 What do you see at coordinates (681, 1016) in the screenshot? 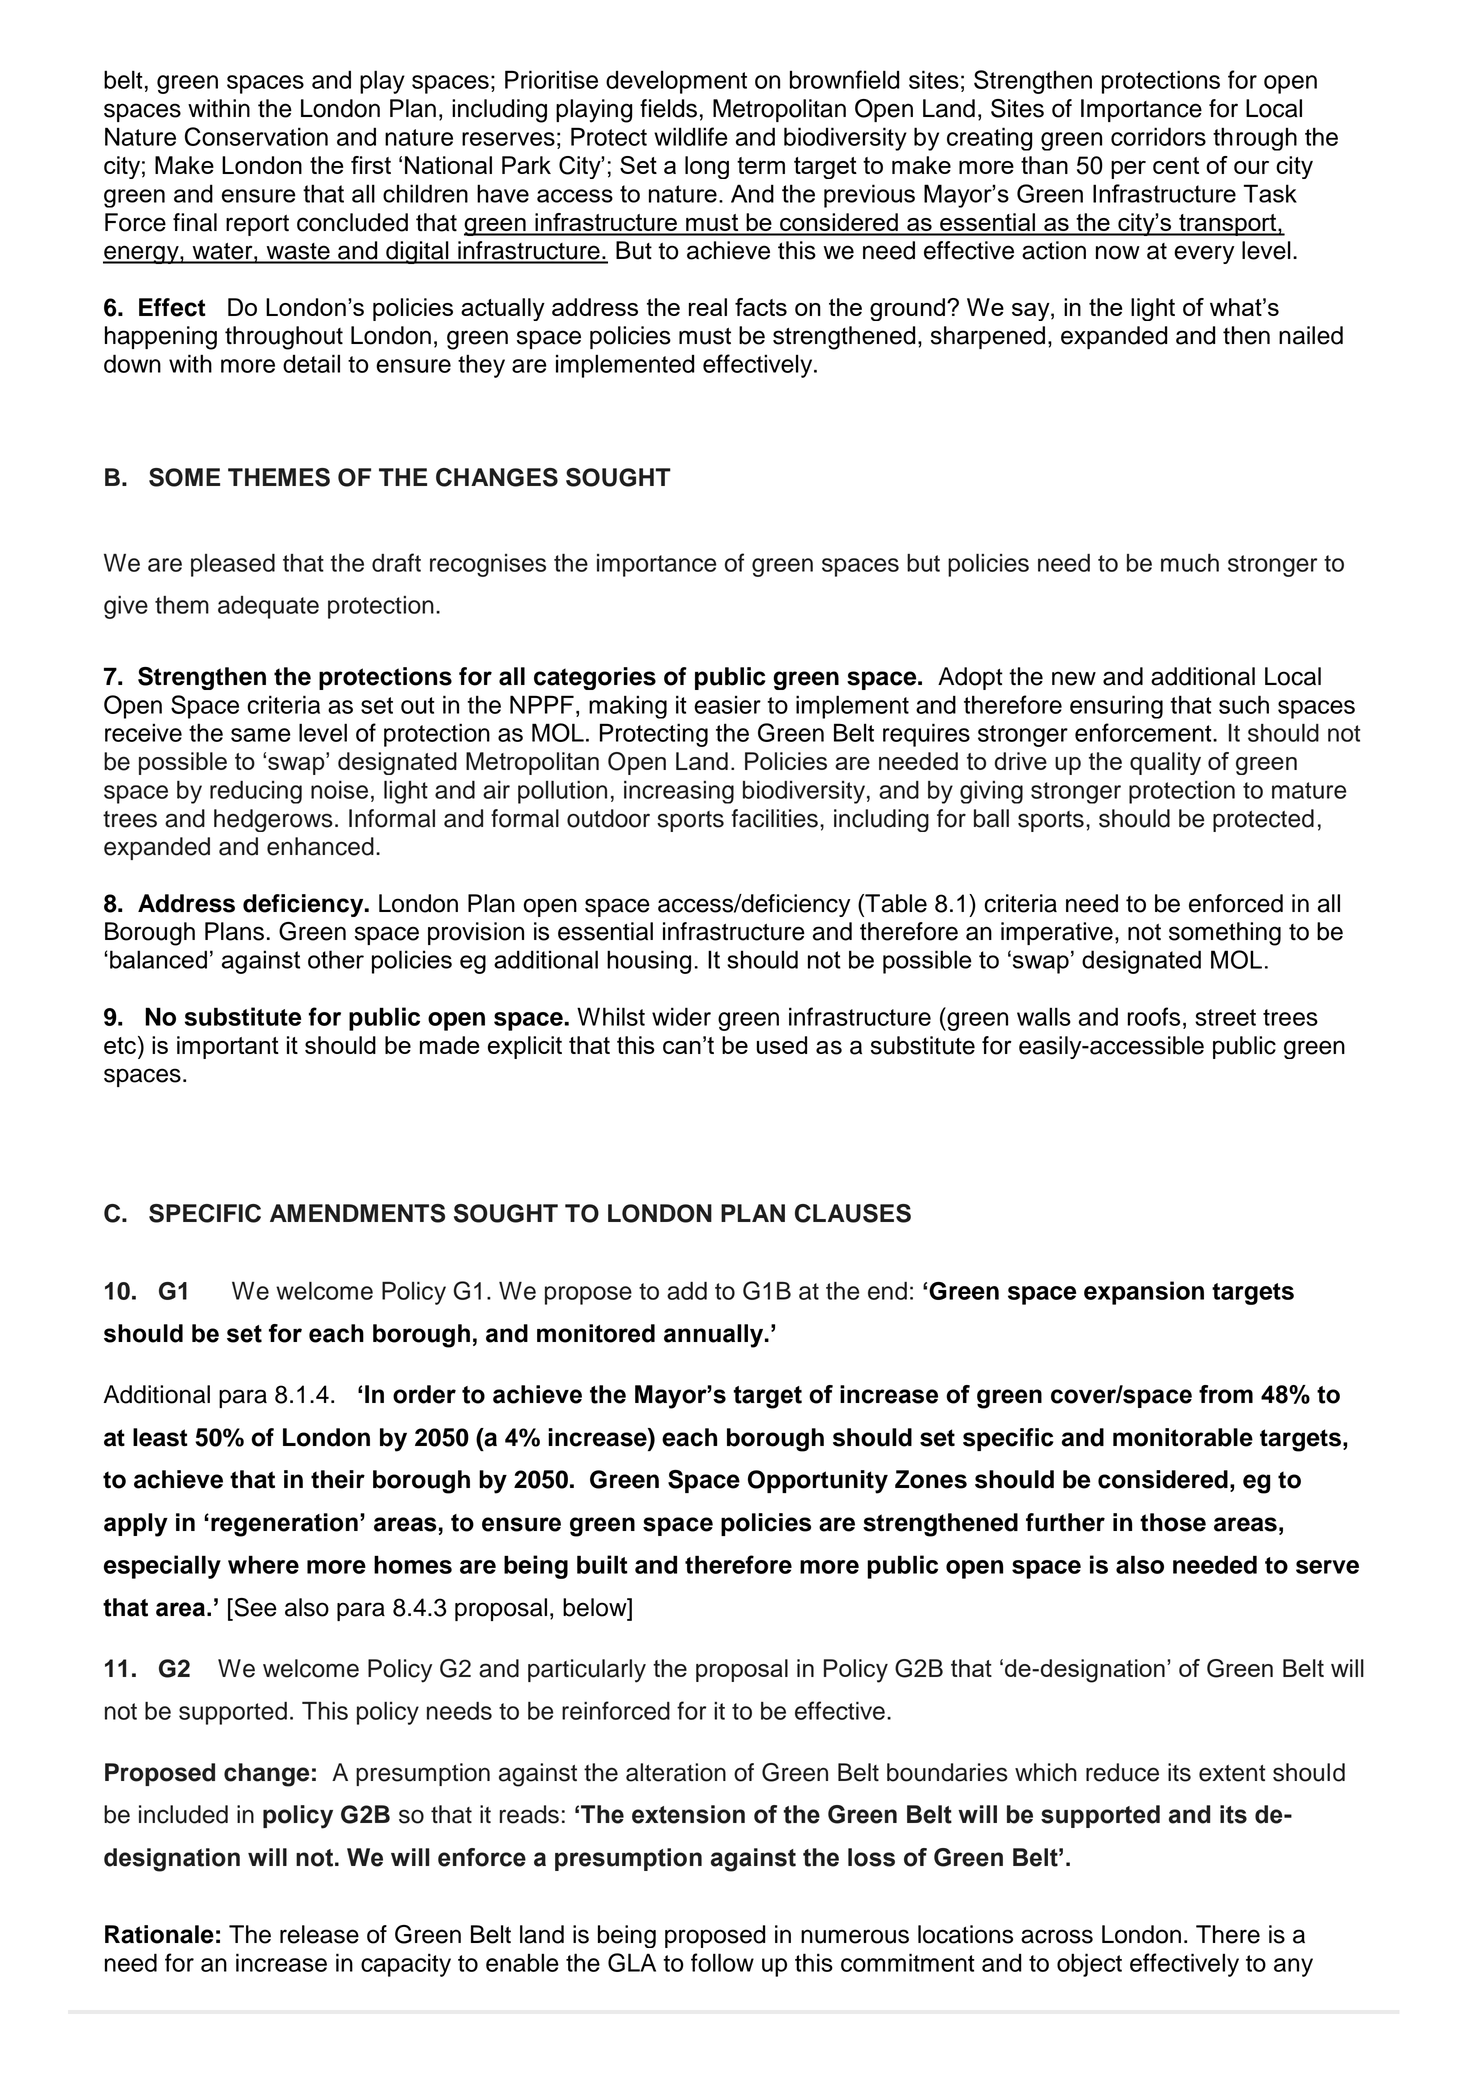
I see `wider` at bounding box center [681, 1016].
